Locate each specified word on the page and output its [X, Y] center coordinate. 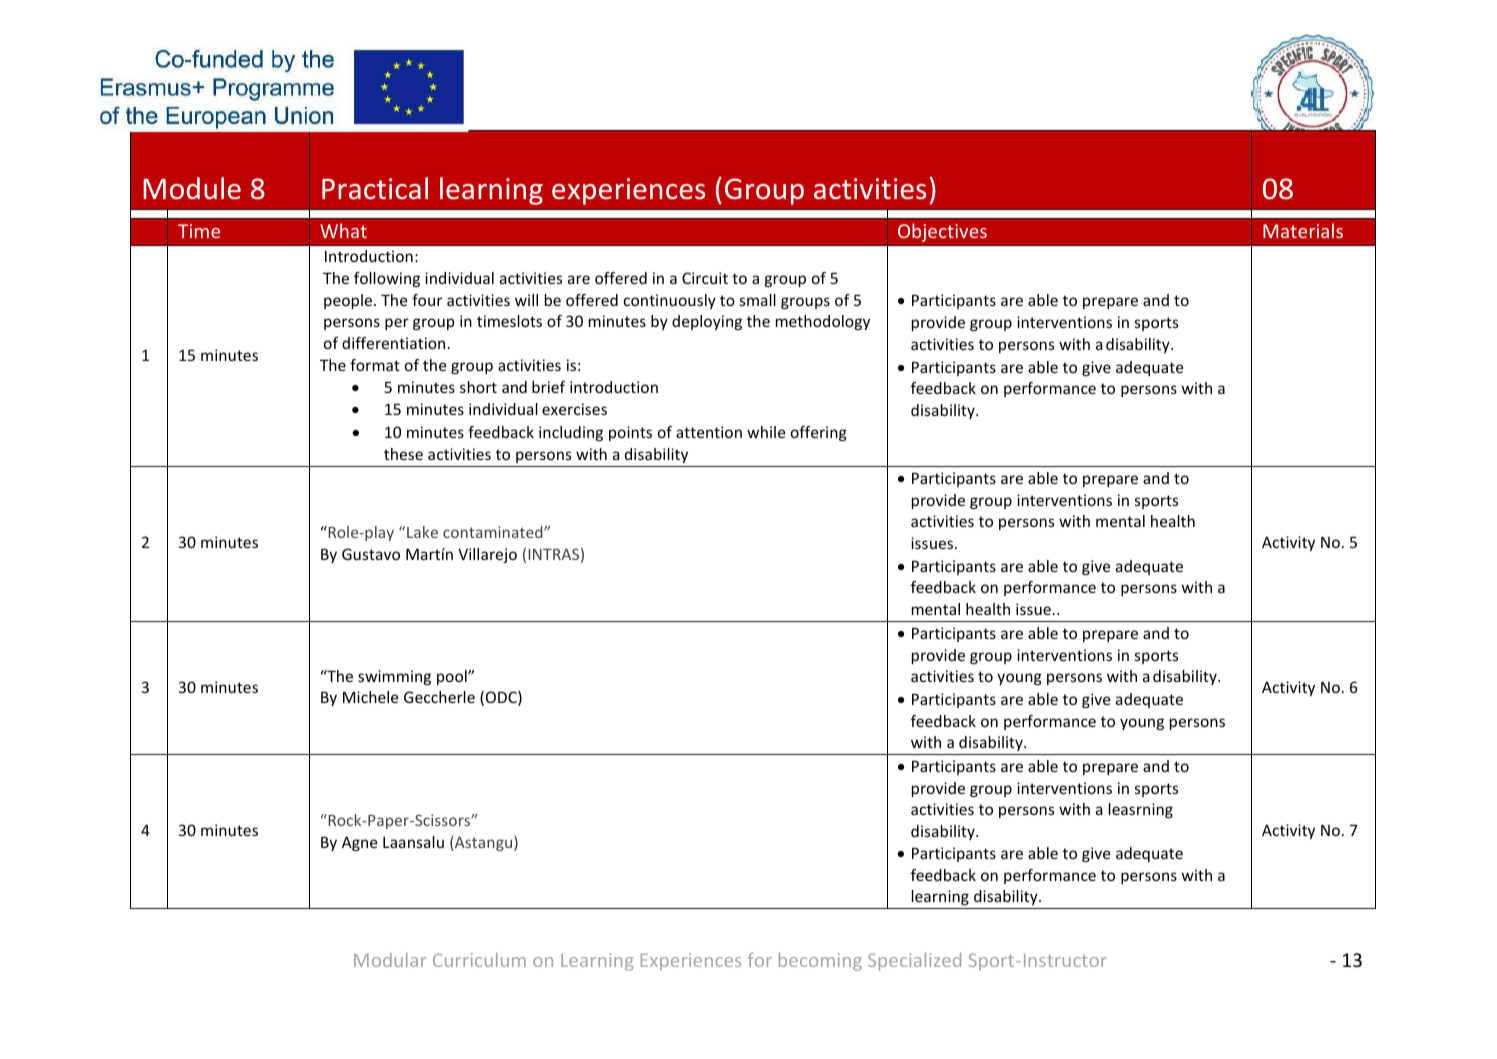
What [343, 230]
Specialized [914, 962]
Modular [390, 960]
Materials [1303, 230]
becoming [820, 962]
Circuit [705, 278]
